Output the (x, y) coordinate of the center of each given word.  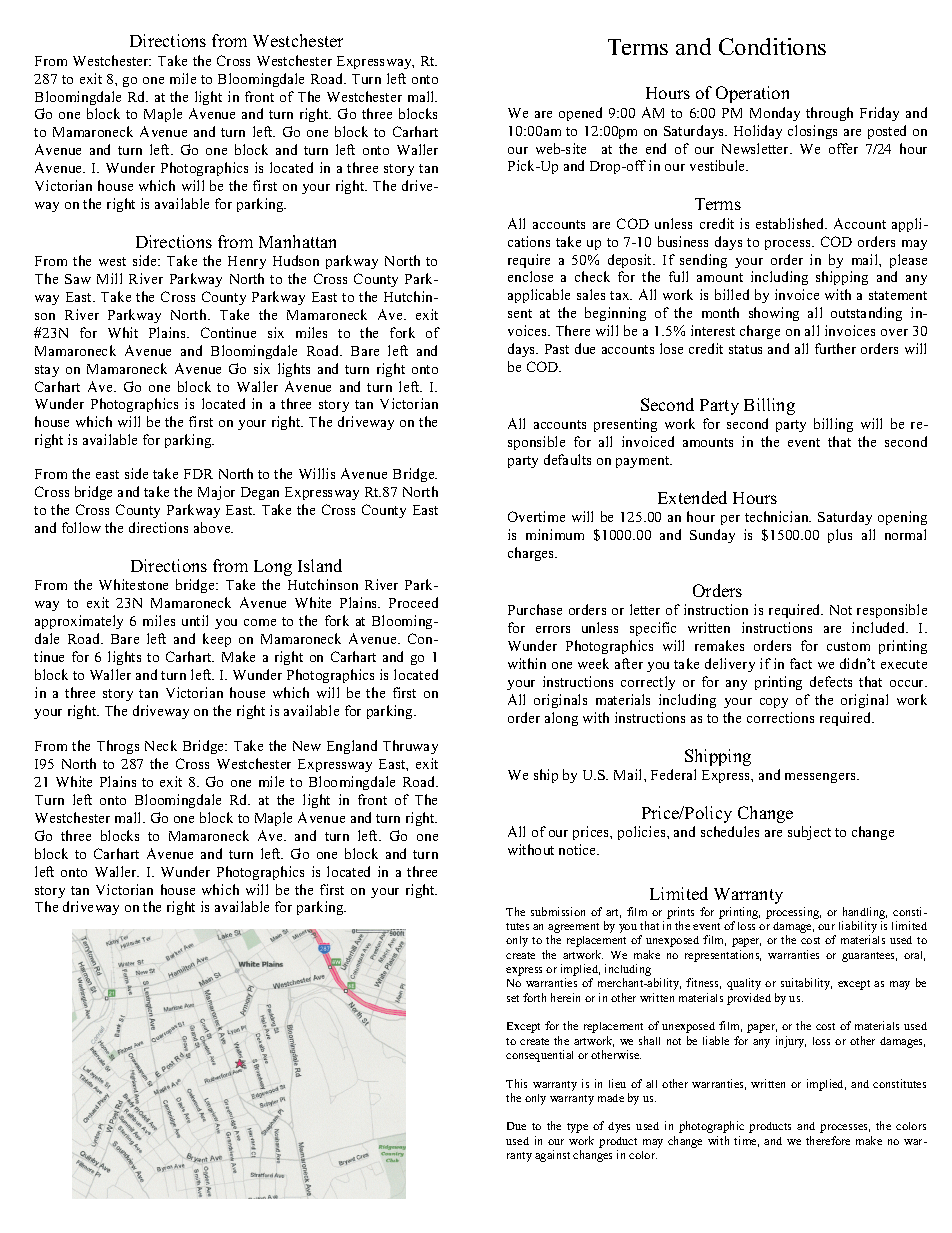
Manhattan (297, 241)
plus (840, 536)
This (516, 1083)
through (829, 114)
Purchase (535, 609)
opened (580, 114)
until (195, 620)
